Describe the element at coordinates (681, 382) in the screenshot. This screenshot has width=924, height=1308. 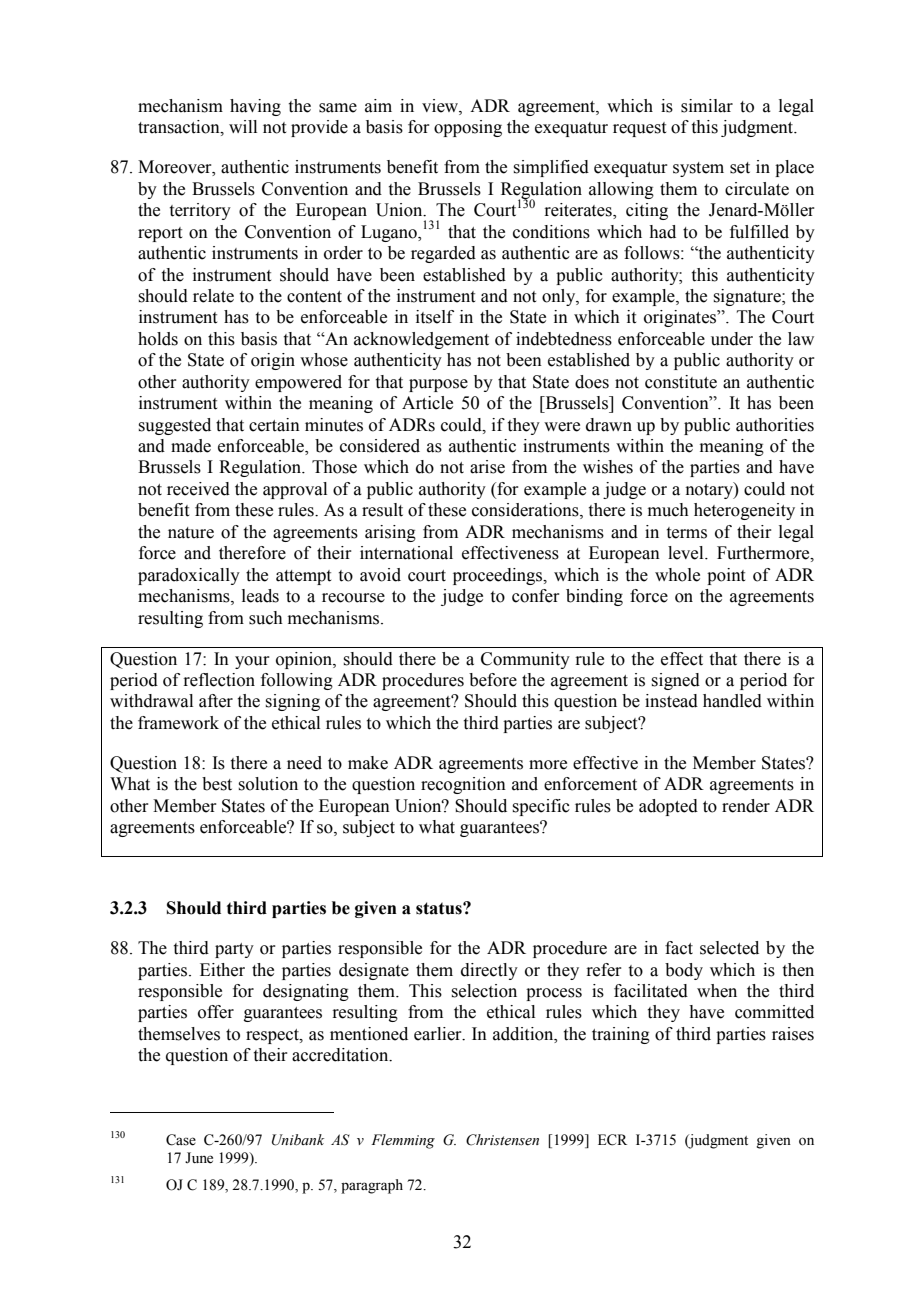
I see `constitute` at that location.
